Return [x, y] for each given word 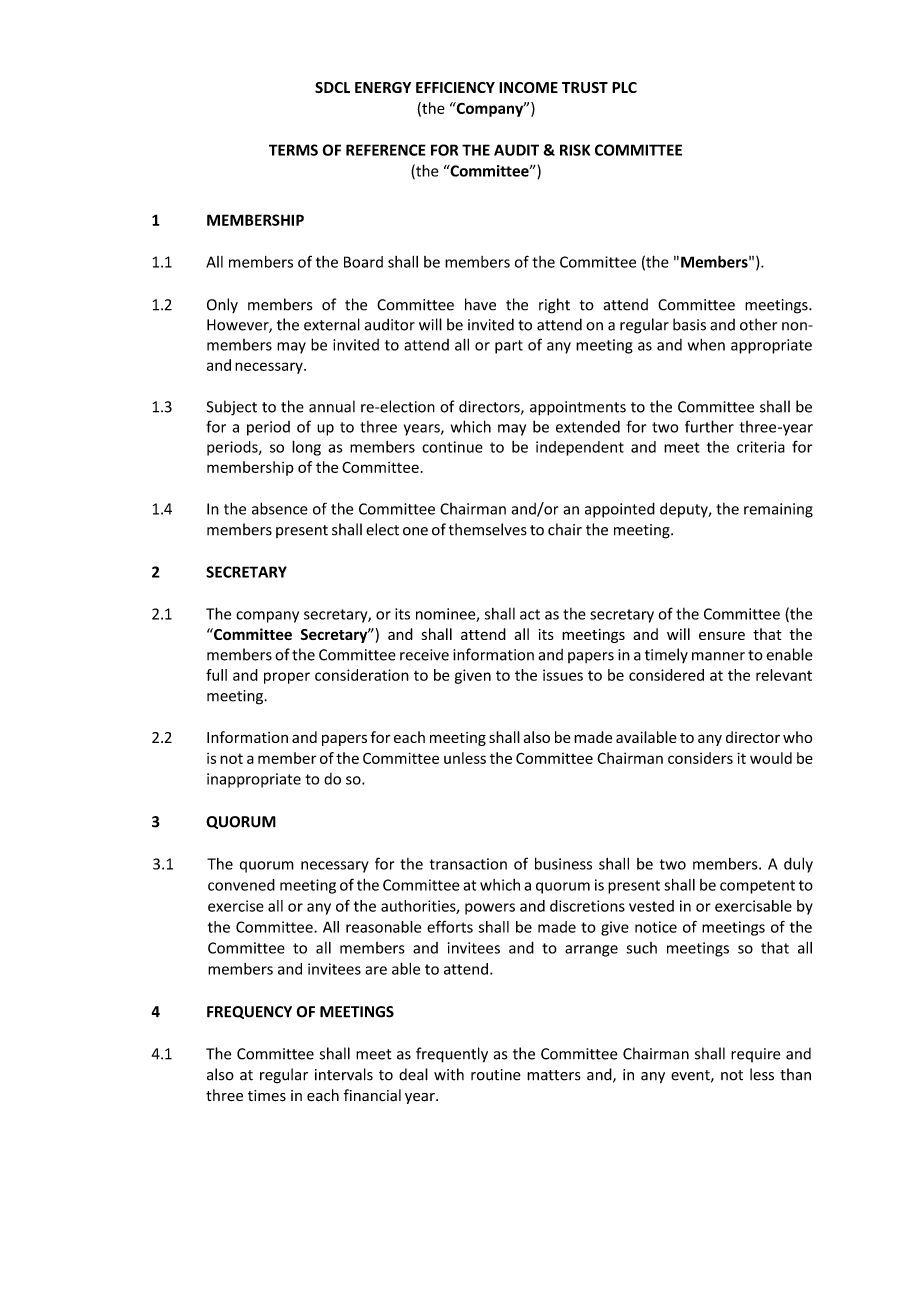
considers [700, 758]
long [306, 448]
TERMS [293, 150]
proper [287, 678]
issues [563, 675]
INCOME [528, 87]
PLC [624, 87]
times [267, 1096]
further [709, 426]
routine [496, 1075]
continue [452, 447]
